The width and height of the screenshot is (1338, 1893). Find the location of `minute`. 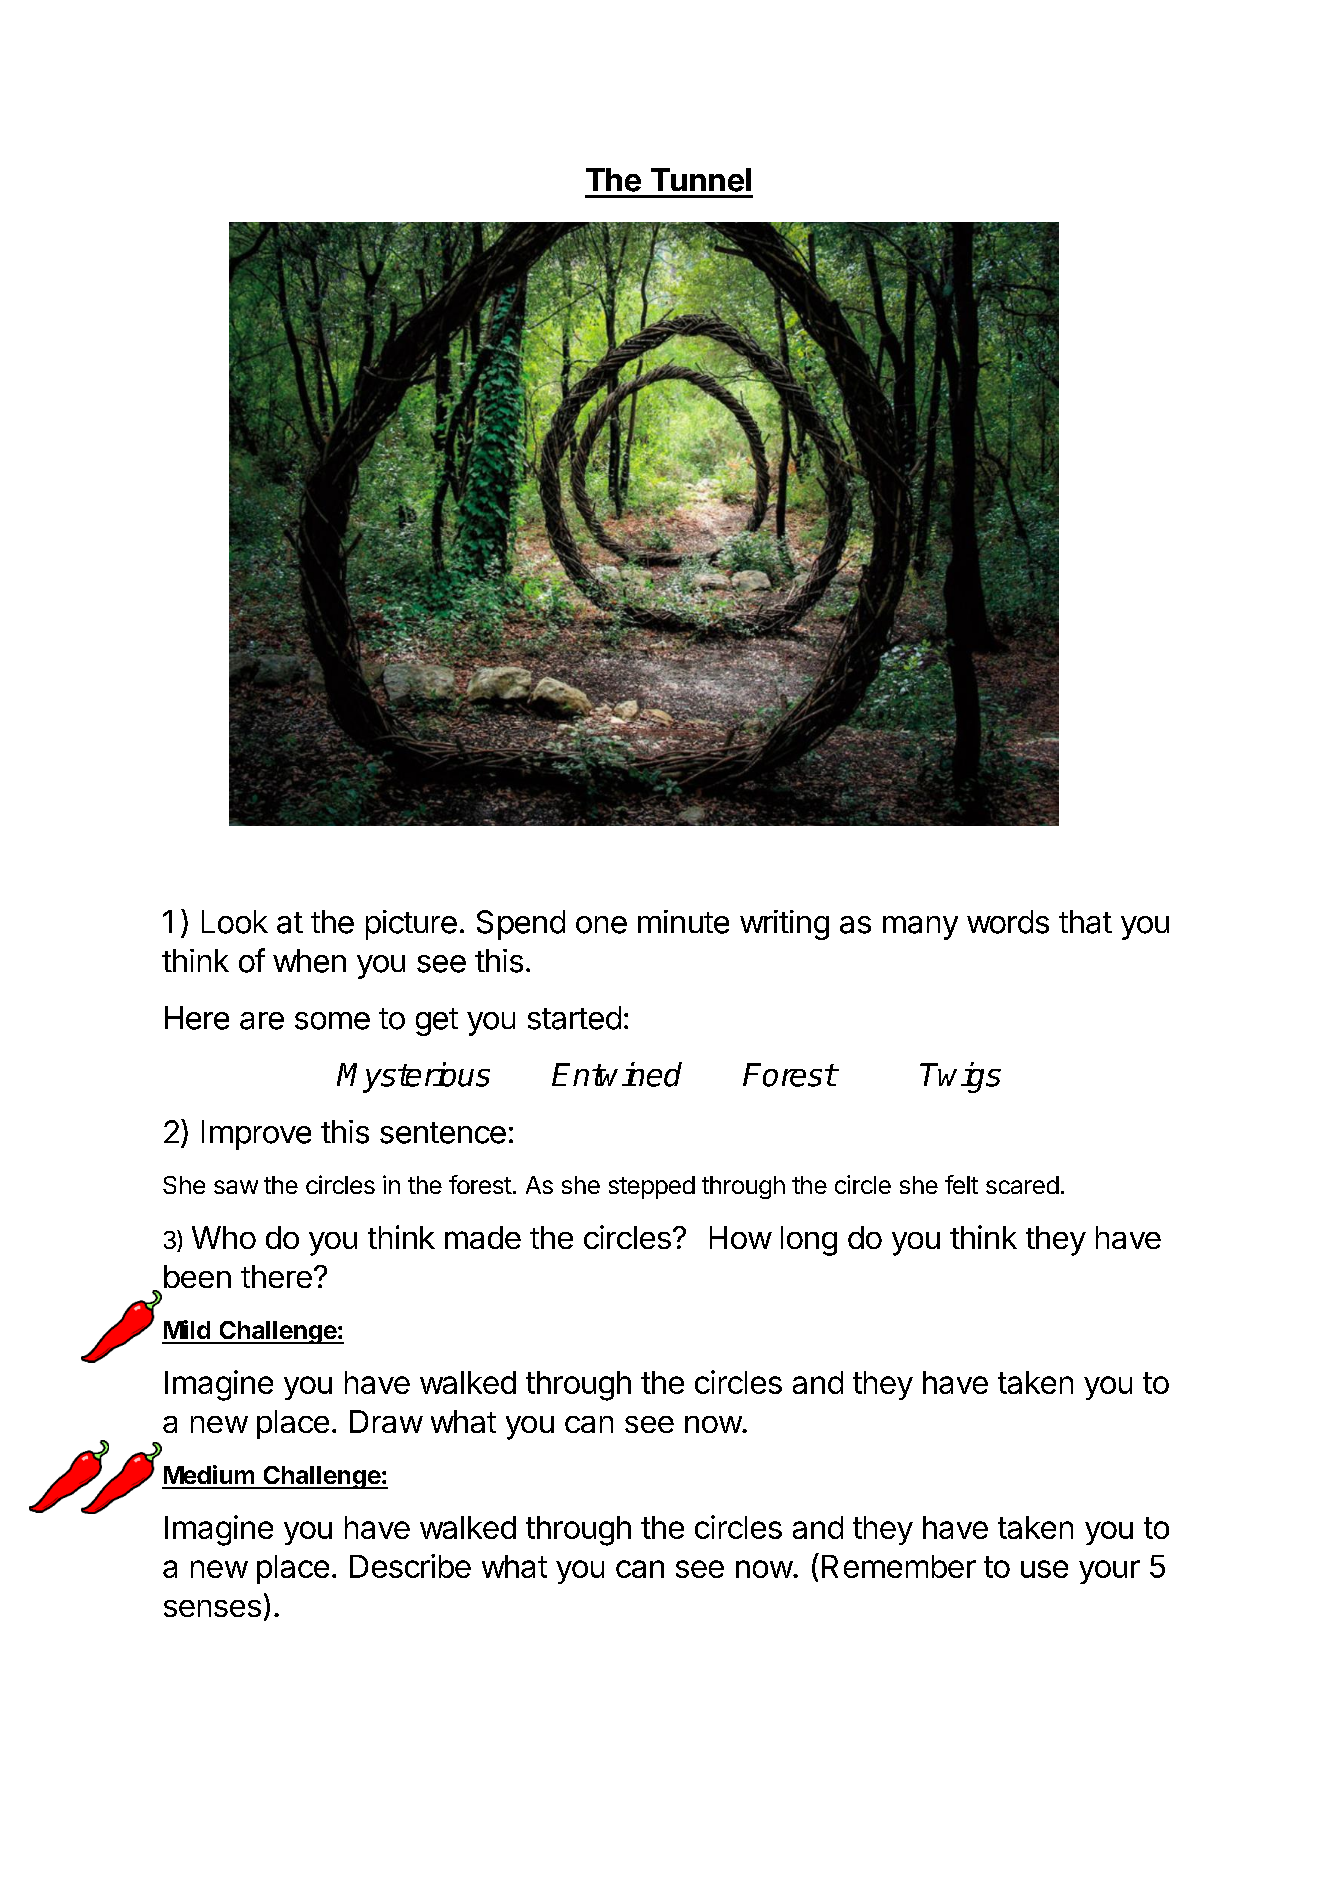

minute is located at coordinates (683, 922).
